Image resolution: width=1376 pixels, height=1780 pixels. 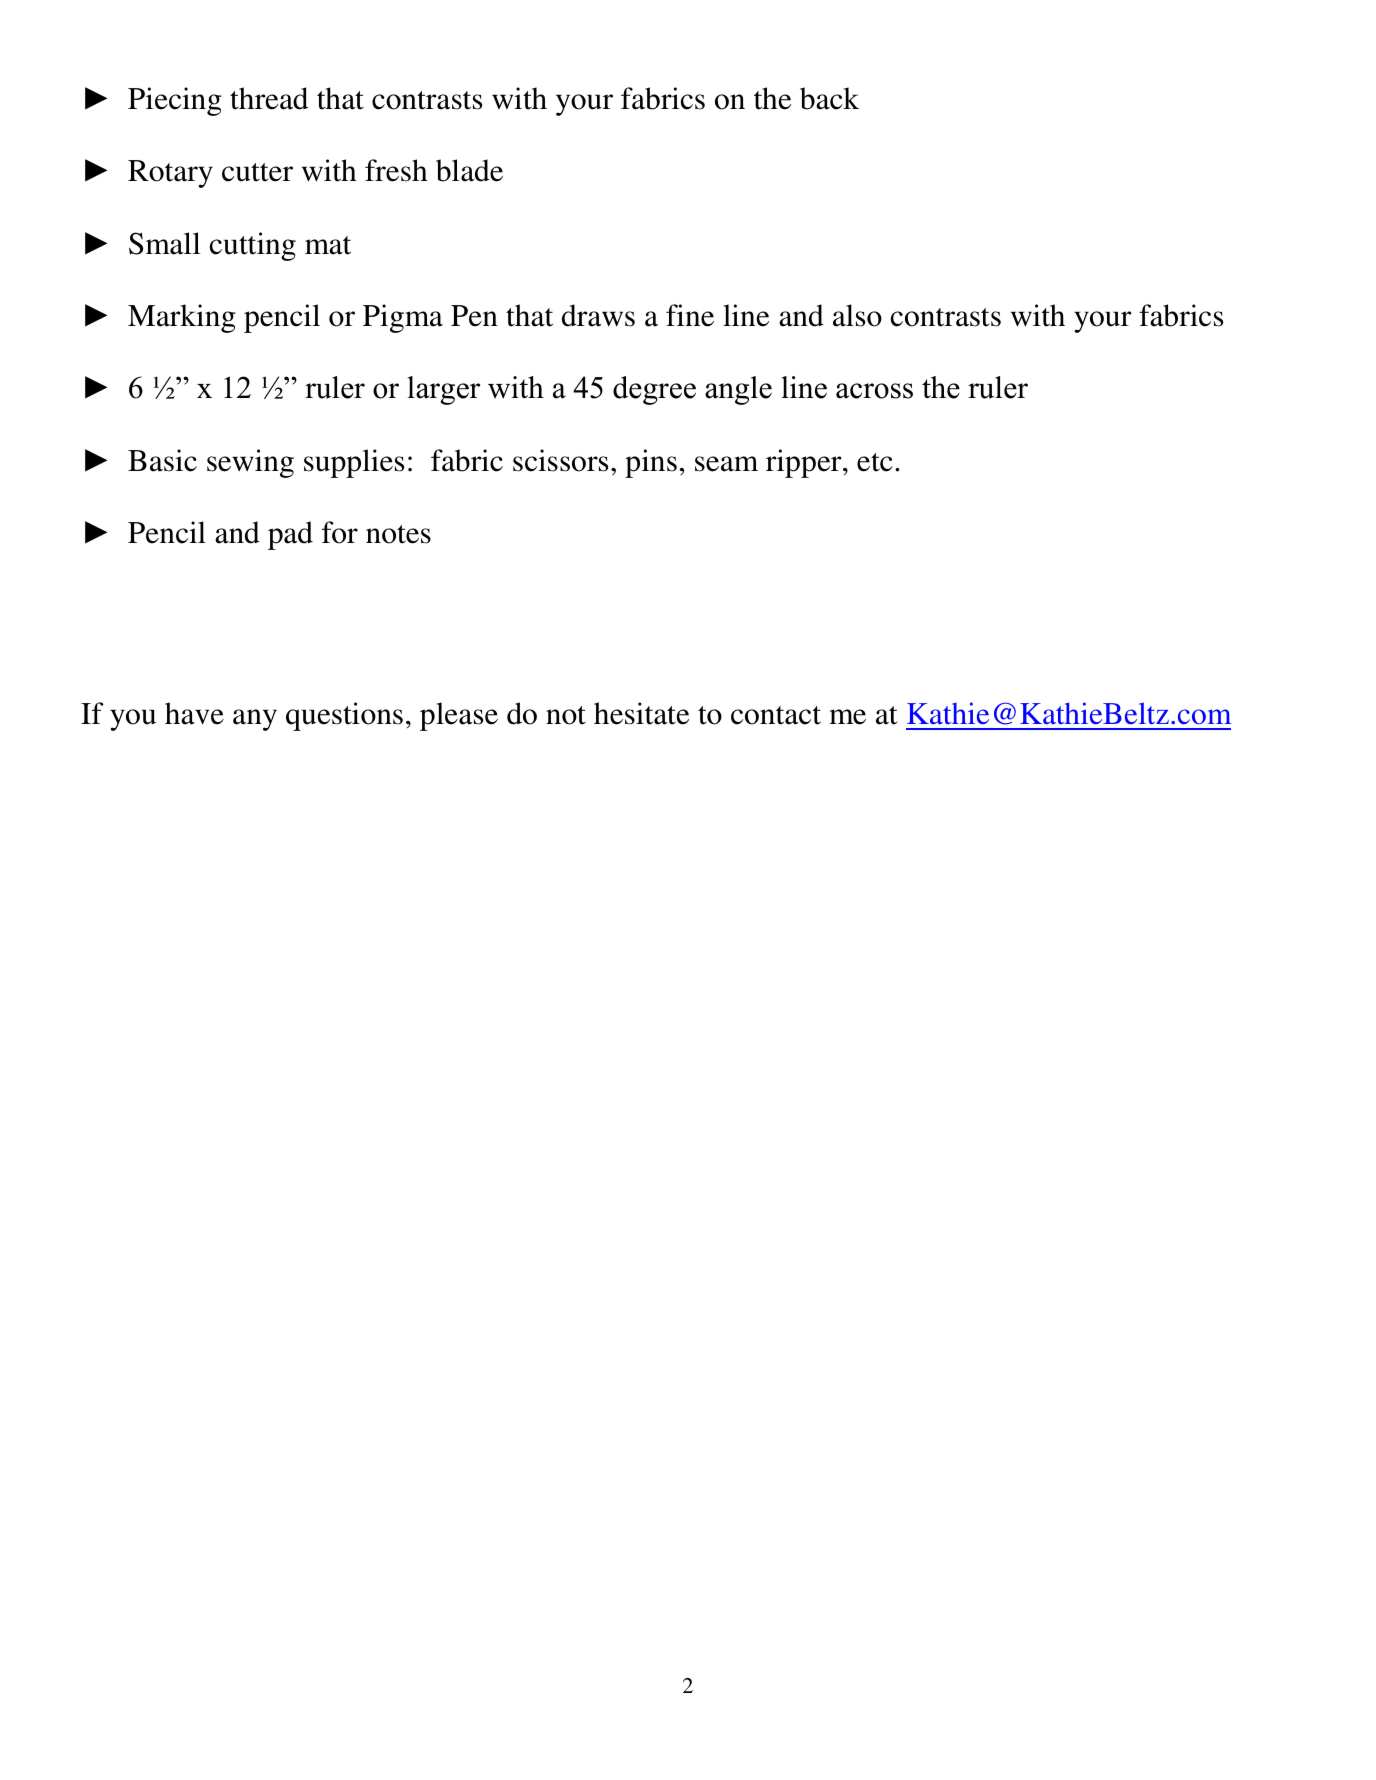 What do you see at coordinates (459, 716) in the page?
I see `please` at bounding box center [459, 716].
